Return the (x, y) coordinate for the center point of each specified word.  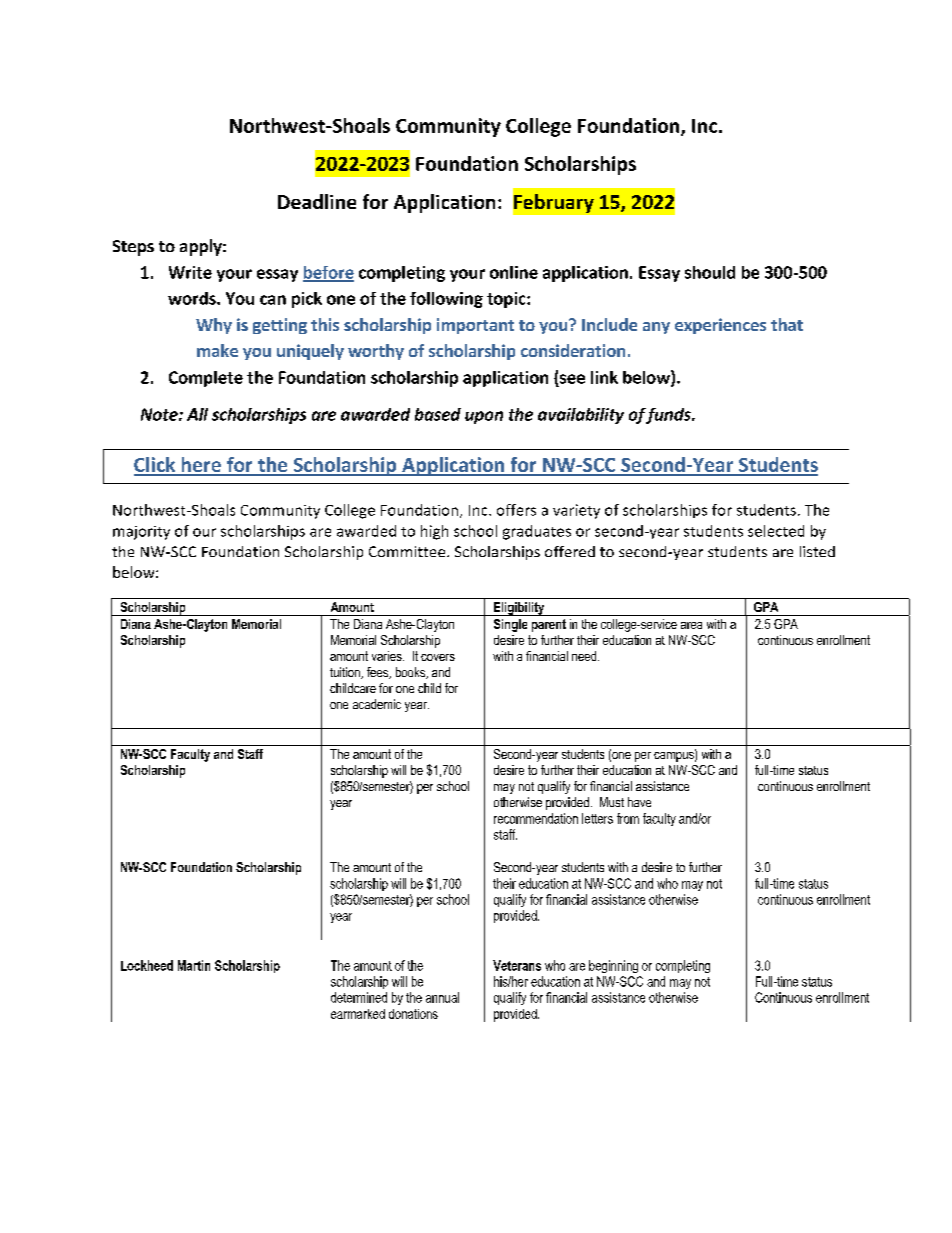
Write (190, 272)
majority (141, 533)
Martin (194, 965)
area (691, 625)
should (710, 272)
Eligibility (519, 609)
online (514, 272)
